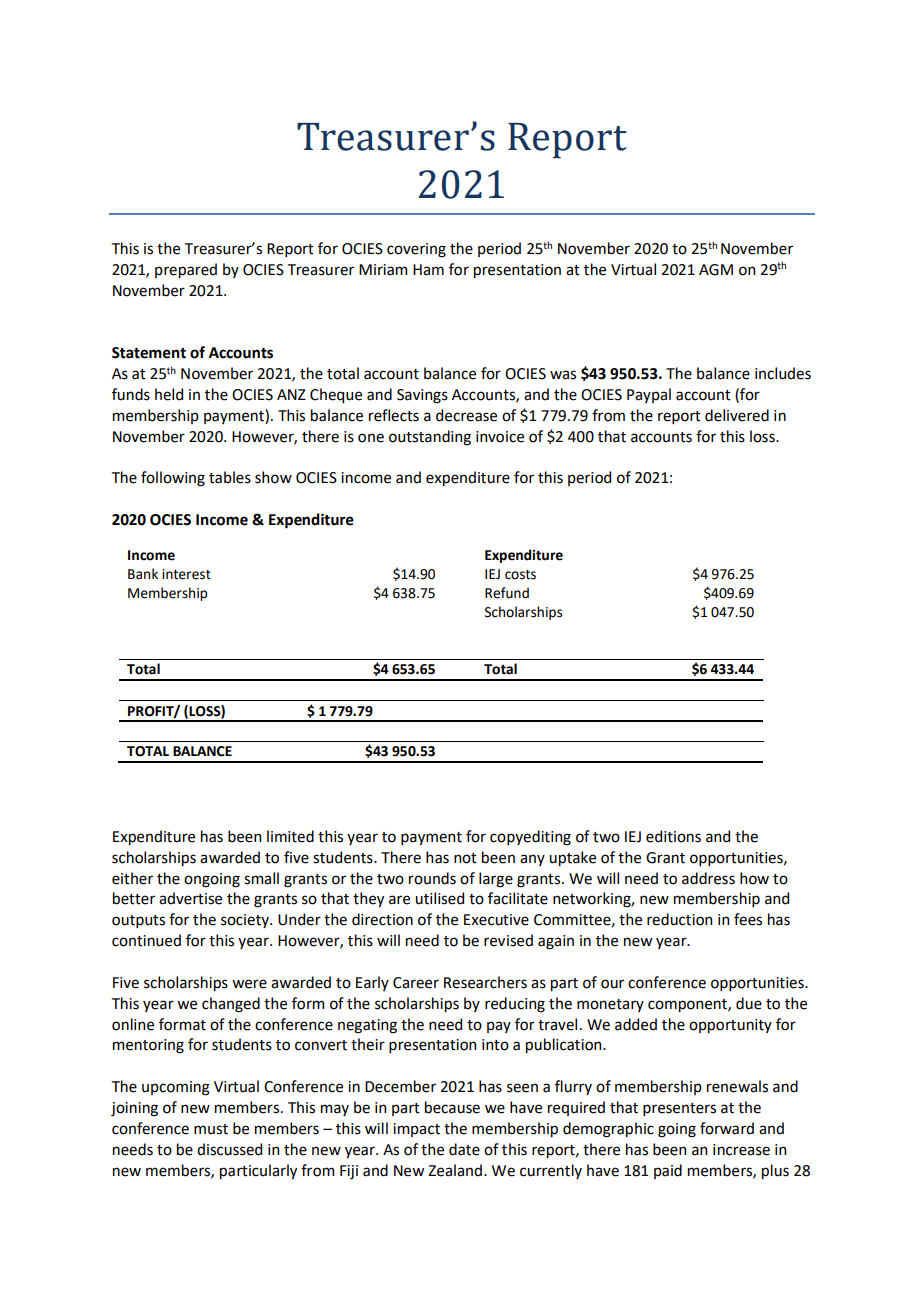 The image size is (924, 1308). What do you see at coordinates (428, 270) in the image?
I see `Ham` at bounding box center [428, 270].
